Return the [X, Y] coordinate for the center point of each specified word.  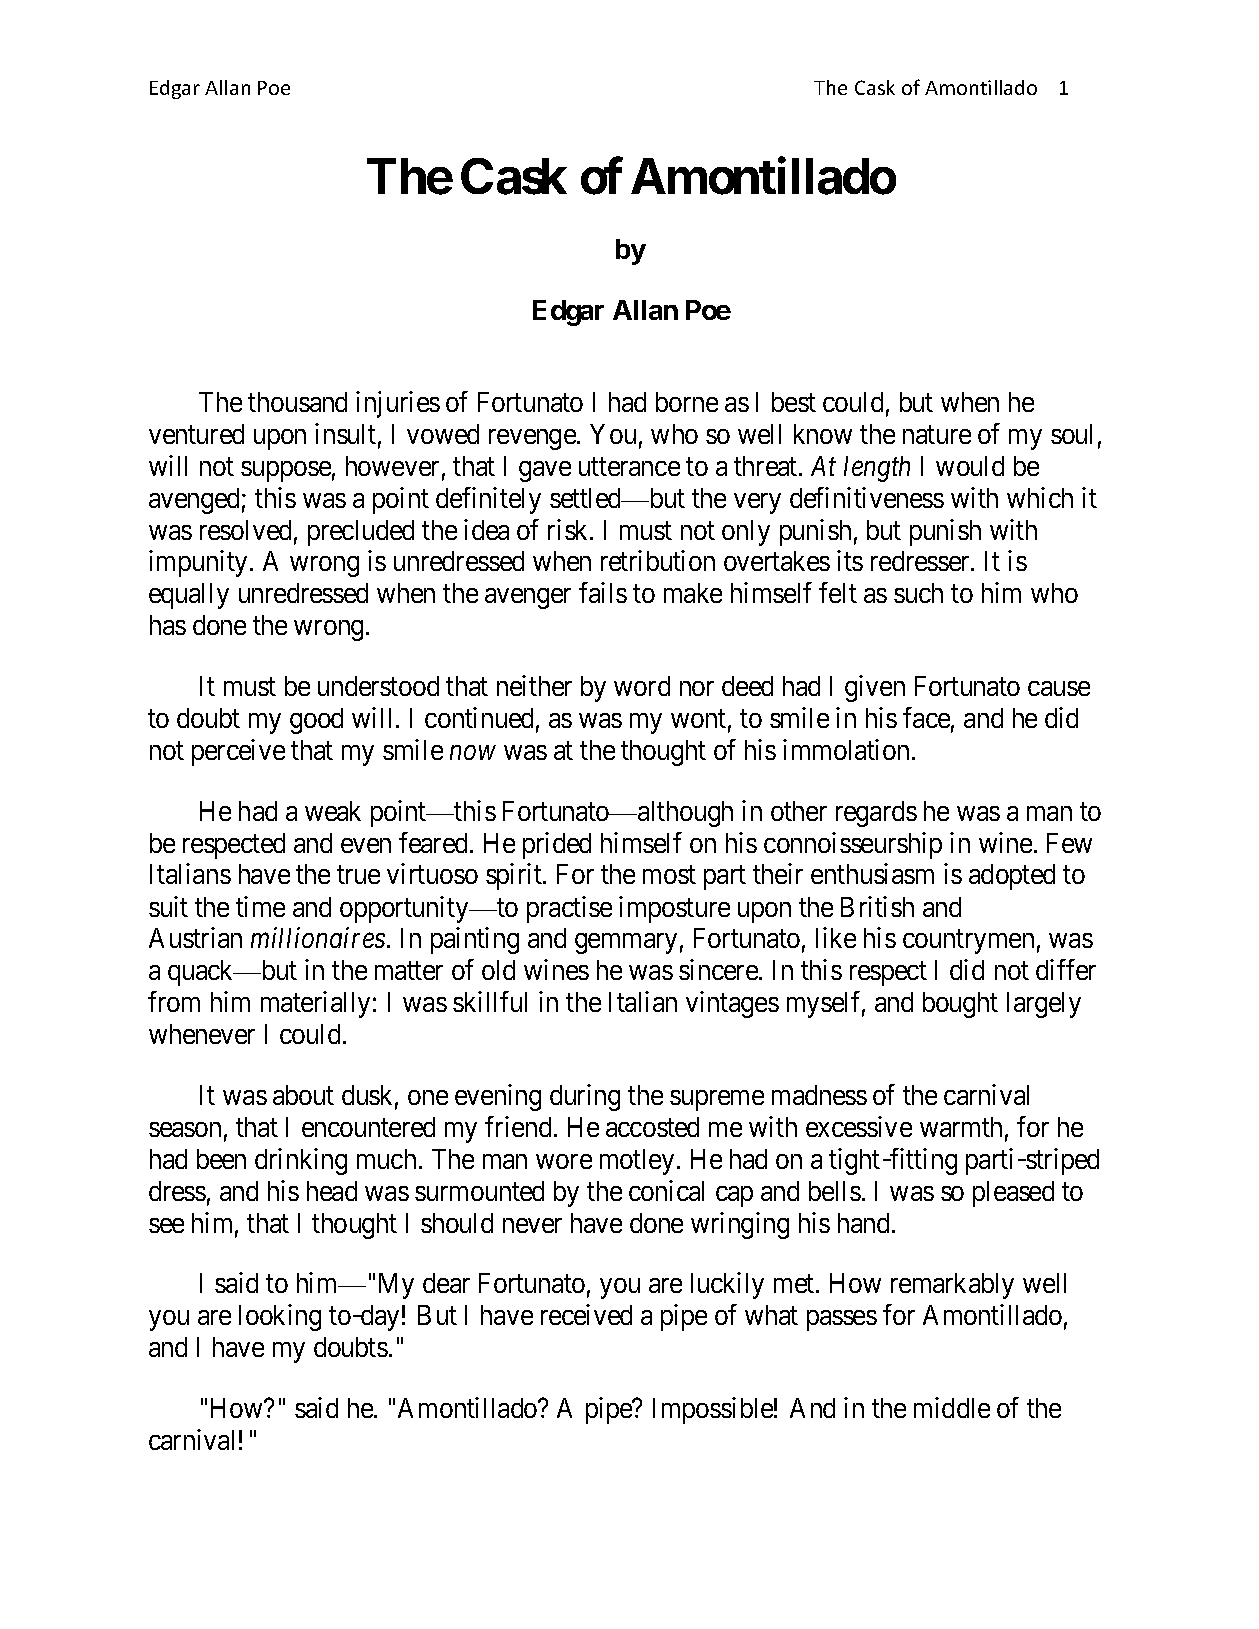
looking [280, 1317]
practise [569, 909]
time [260, 906]
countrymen [968, 942]
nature [937, 434]
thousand [297, 402]
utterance [629, 467]
